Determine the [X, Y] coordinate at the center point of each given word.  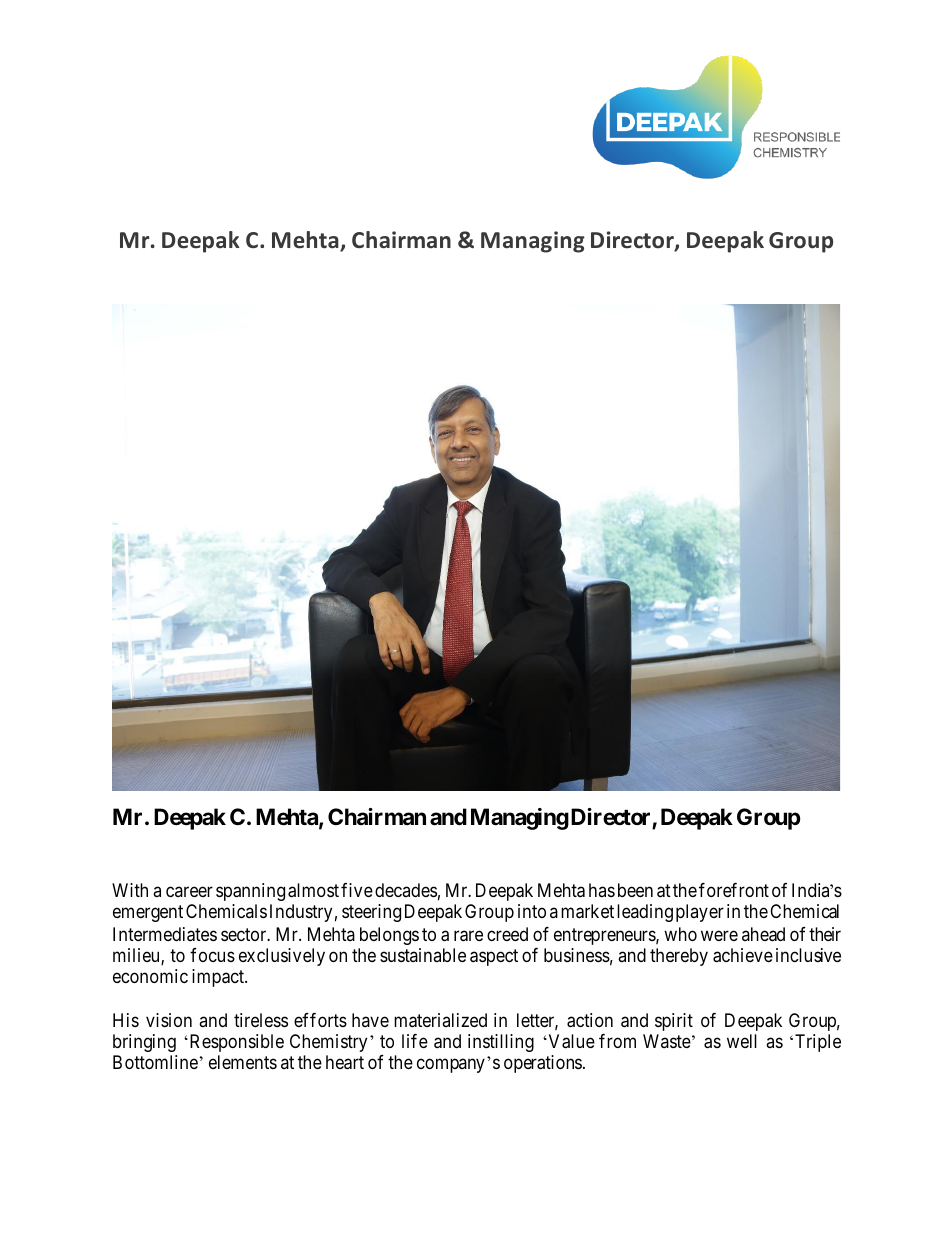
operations [543, 1064]
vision [169, 1020]
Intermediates [165, 934]
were [719, 935]
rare [468, 936]
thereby [679, 957]
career [189, 892]
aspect [494, 957]
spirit [674, 1022]
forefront [734, 890]
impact [219, 978]
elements [243, 1062]
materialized [440, 1020]
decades [406, 890]
